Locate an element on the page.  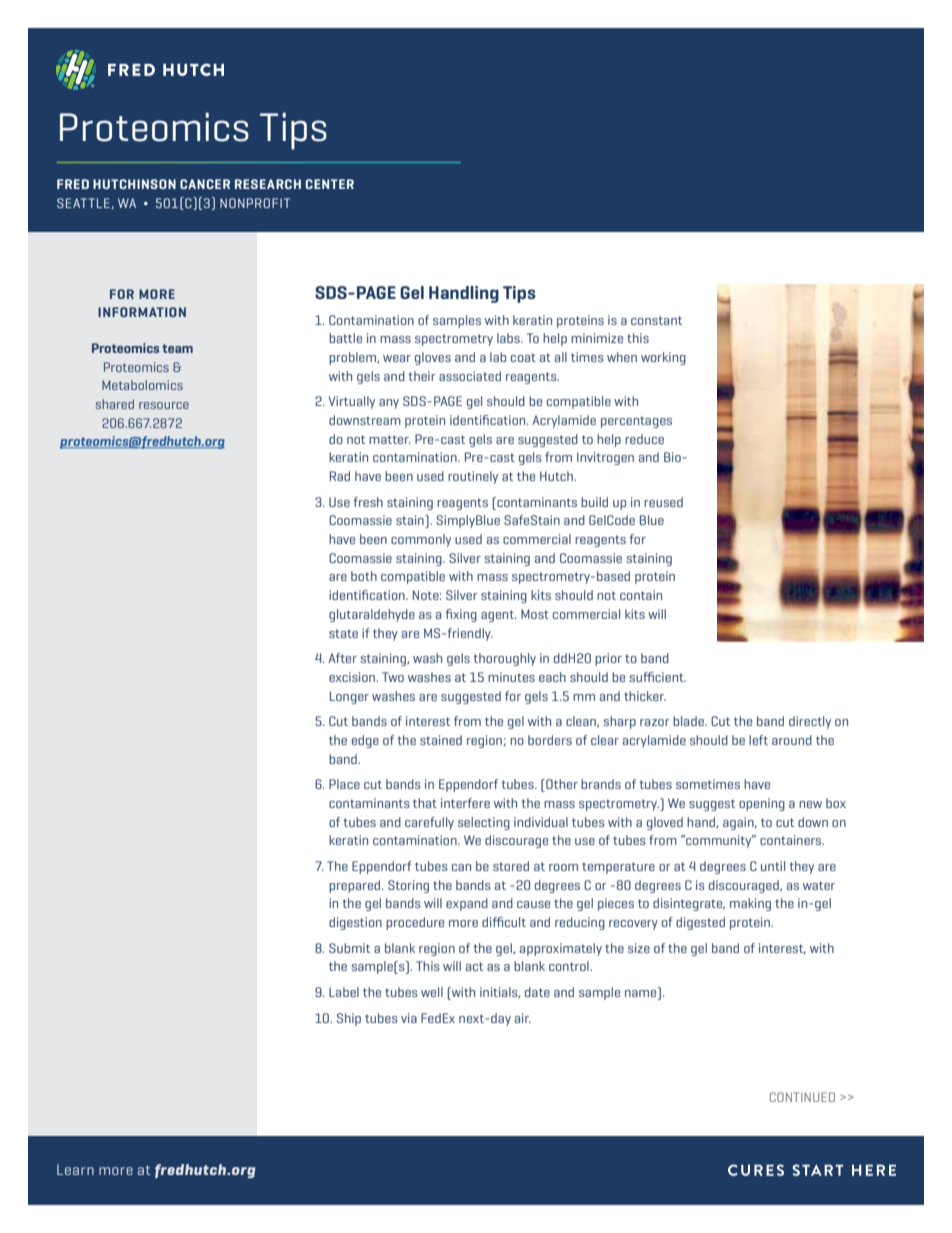
Place is located at coordinates (344, 784).
